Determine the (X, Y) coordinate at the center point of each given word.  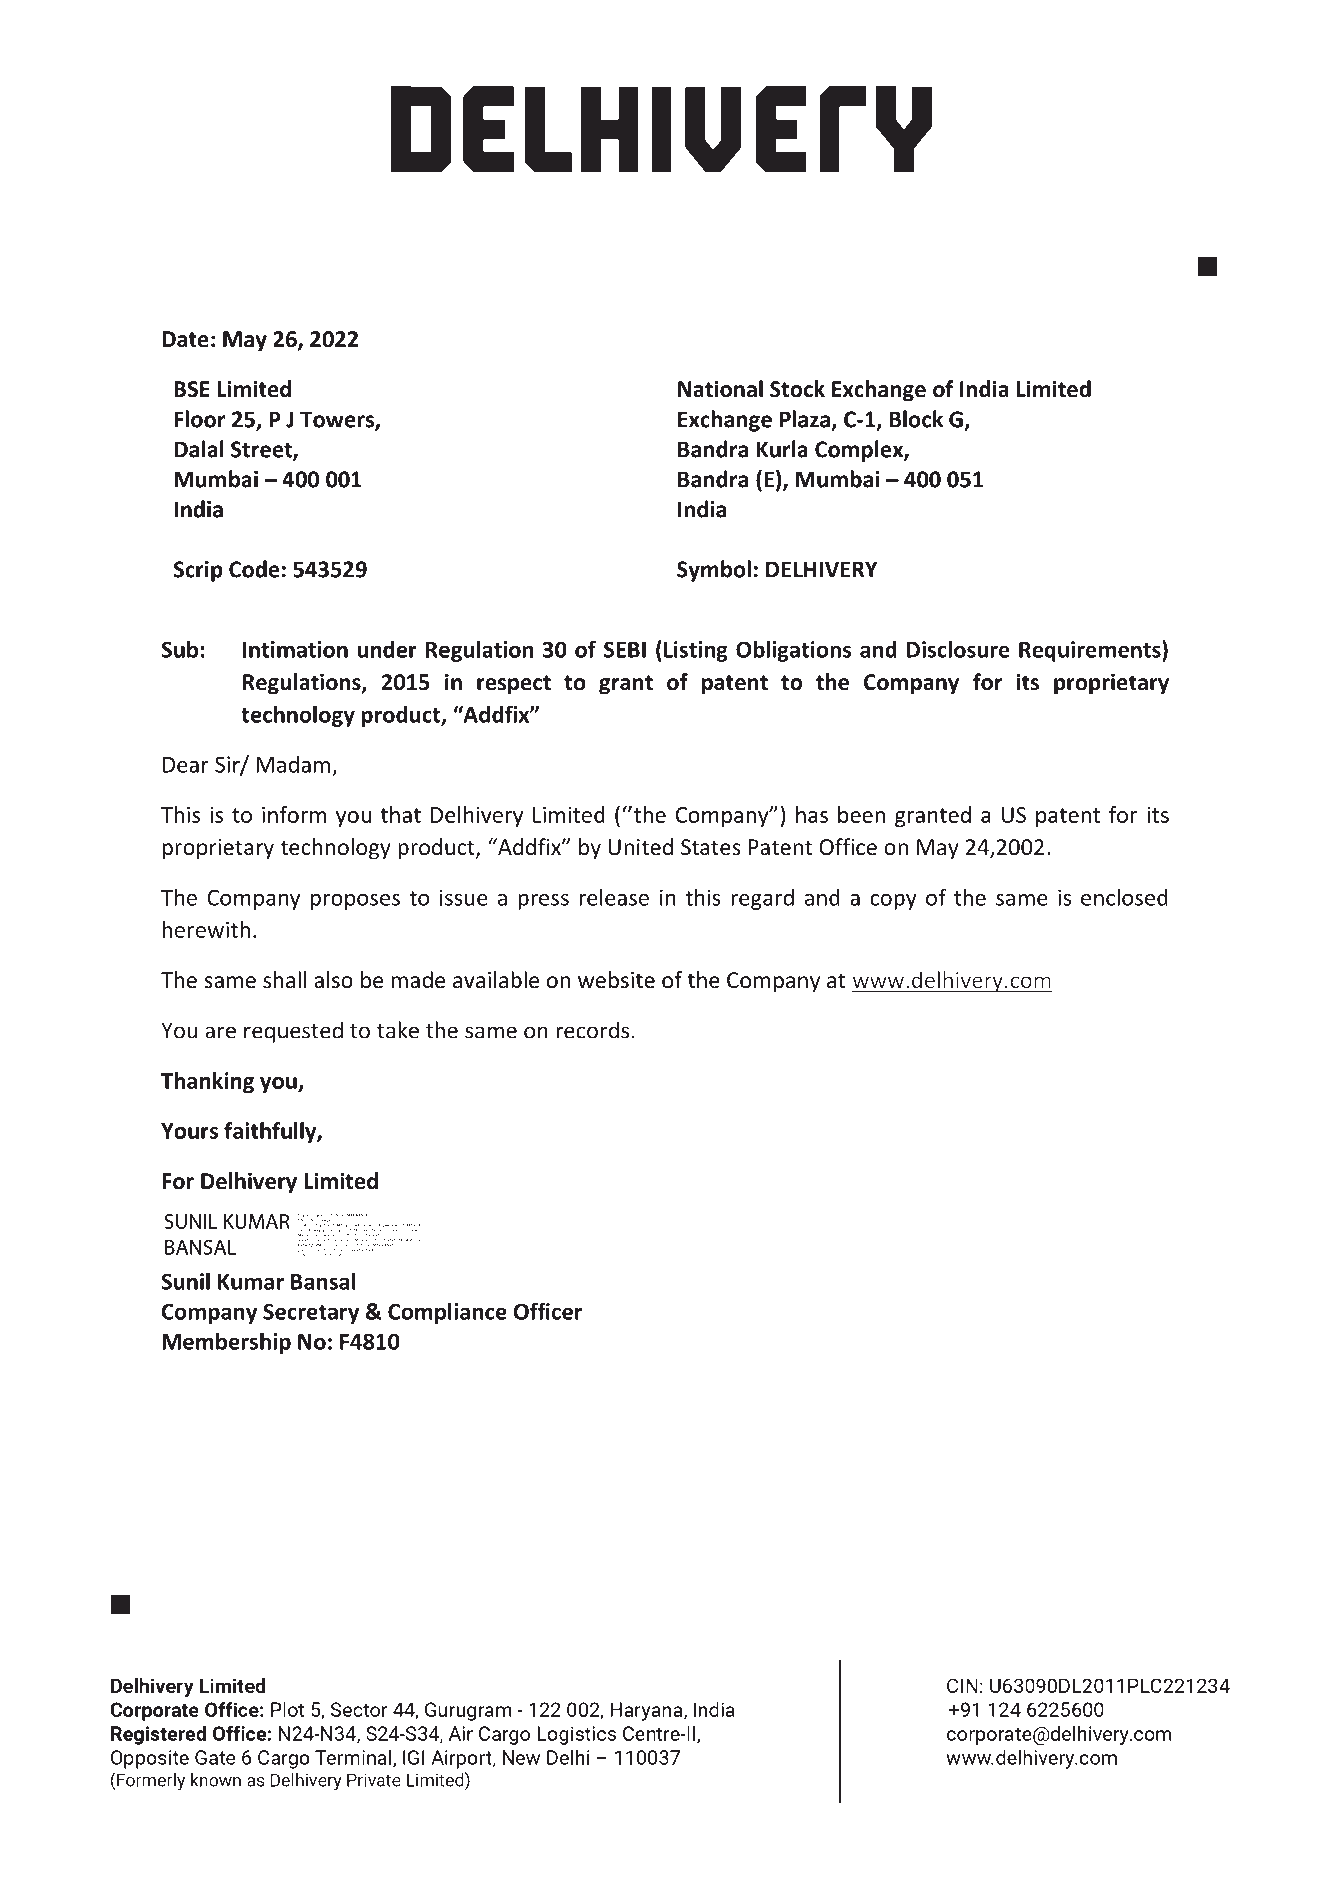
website (616, 980)
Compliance (447, 1313)
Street (262, 450)
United (640, 847)
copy (893, 902)
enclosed (1124, 897)
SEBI (625, 649)
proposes (355, 902)
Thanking (207, 1082)
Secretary (311, 1313)
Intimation (295, 649)
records (592, 1030)
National (720, 389)
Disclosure (958, 649)
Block (916, 419)
